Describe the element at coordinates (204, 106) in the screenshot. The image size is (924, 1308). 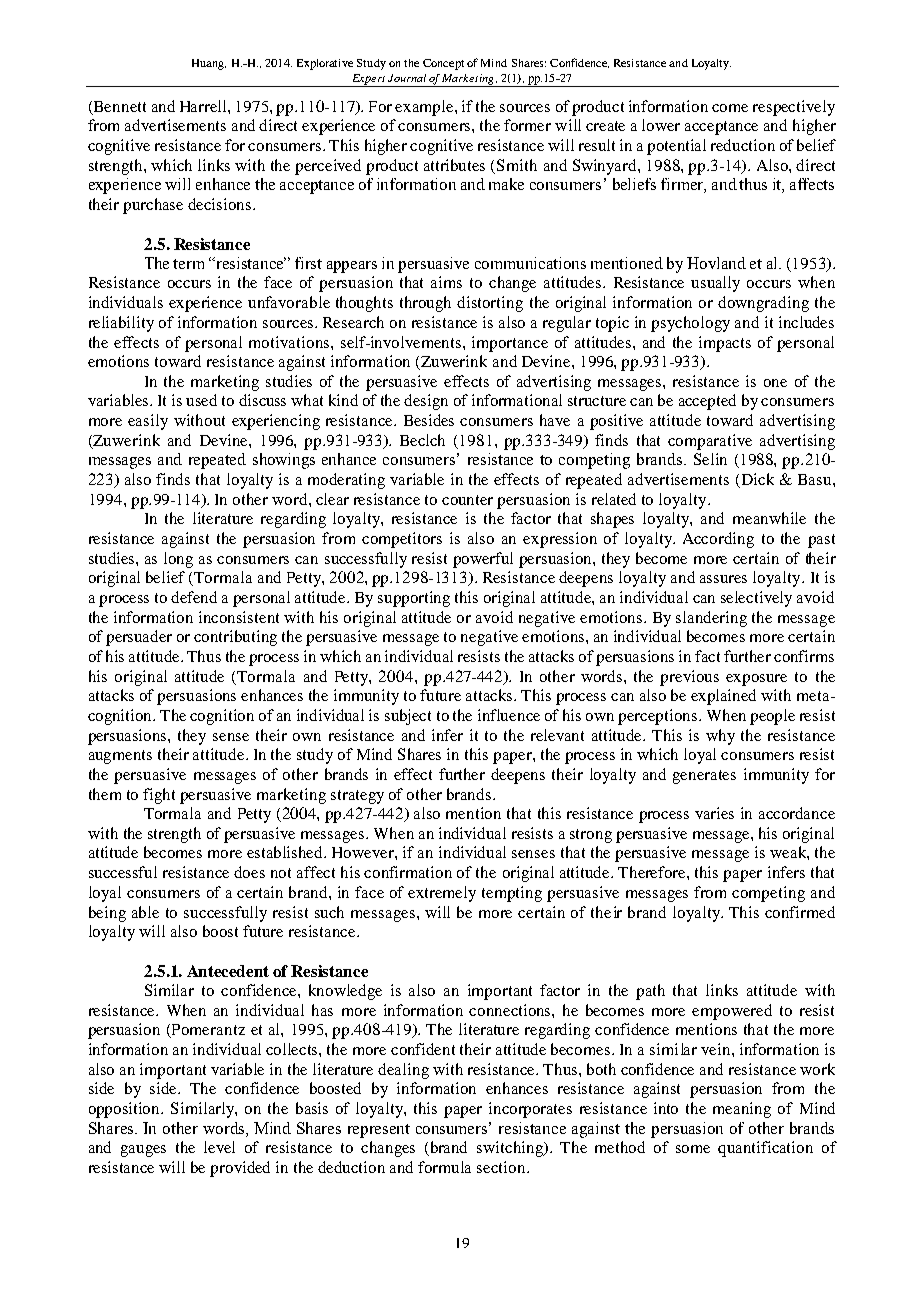
I see `Harrell` at that location.
